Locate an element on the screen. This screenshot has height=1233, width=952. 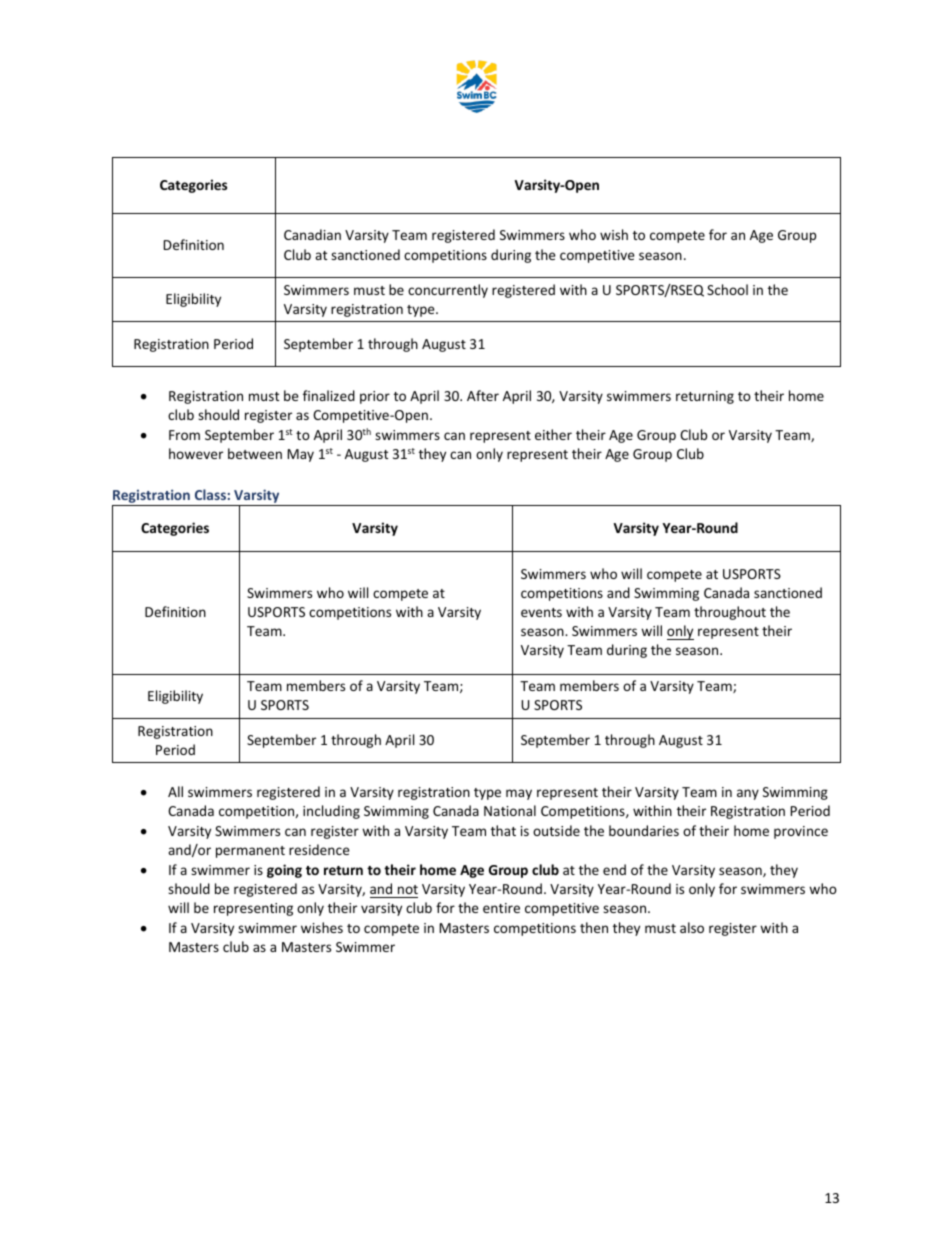
School is located at coordinates (727, 289).
